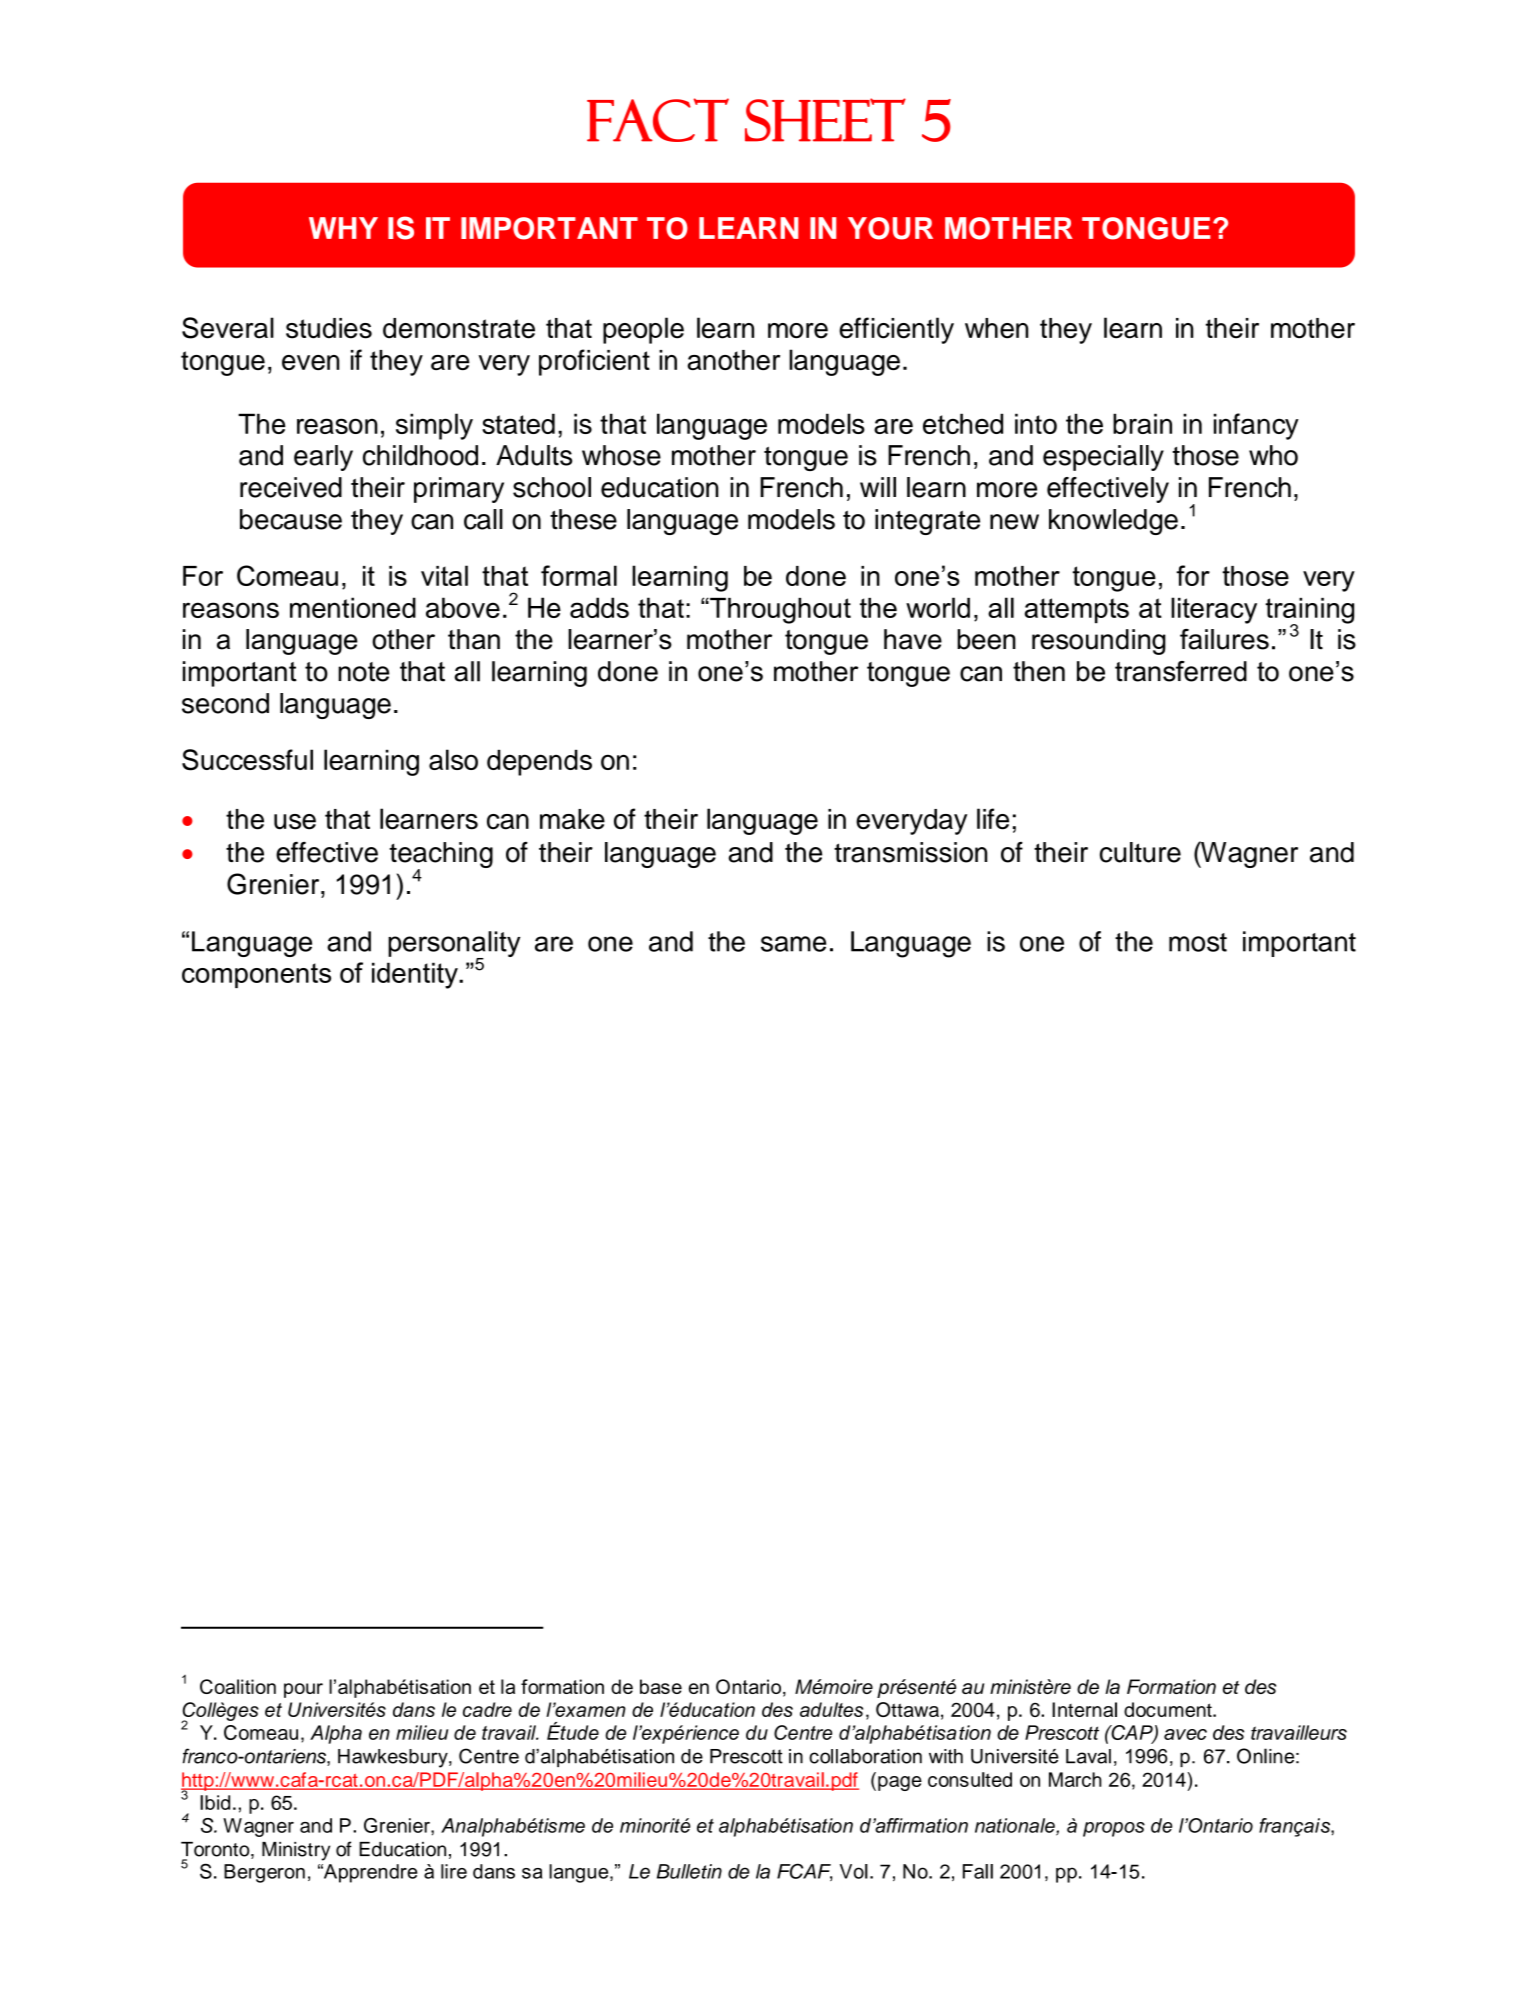 The width and height of the screenshot is (1538, 1990). What do you see at coordinates (264, 1873) in the screenshot?
I see `Bergeron` at bounding box center [264, 1873].
